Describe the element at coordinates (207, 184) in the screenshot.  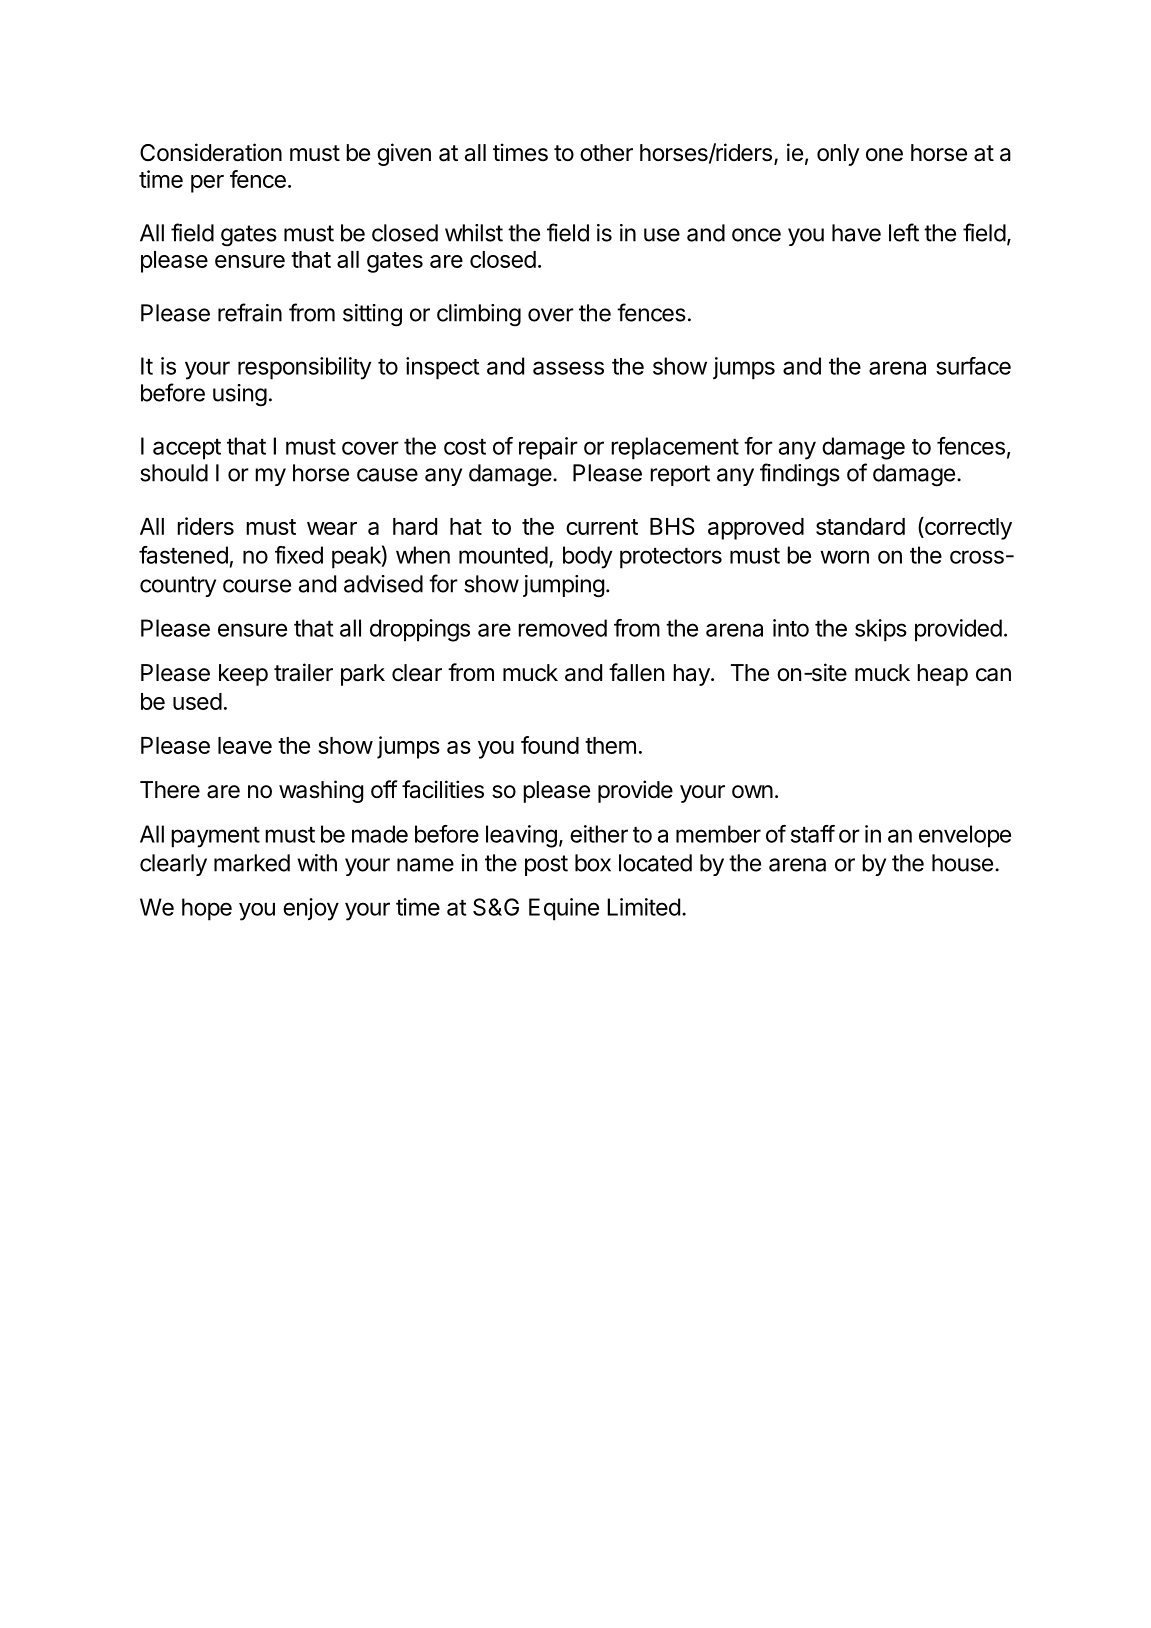
I see `per` at that location.
